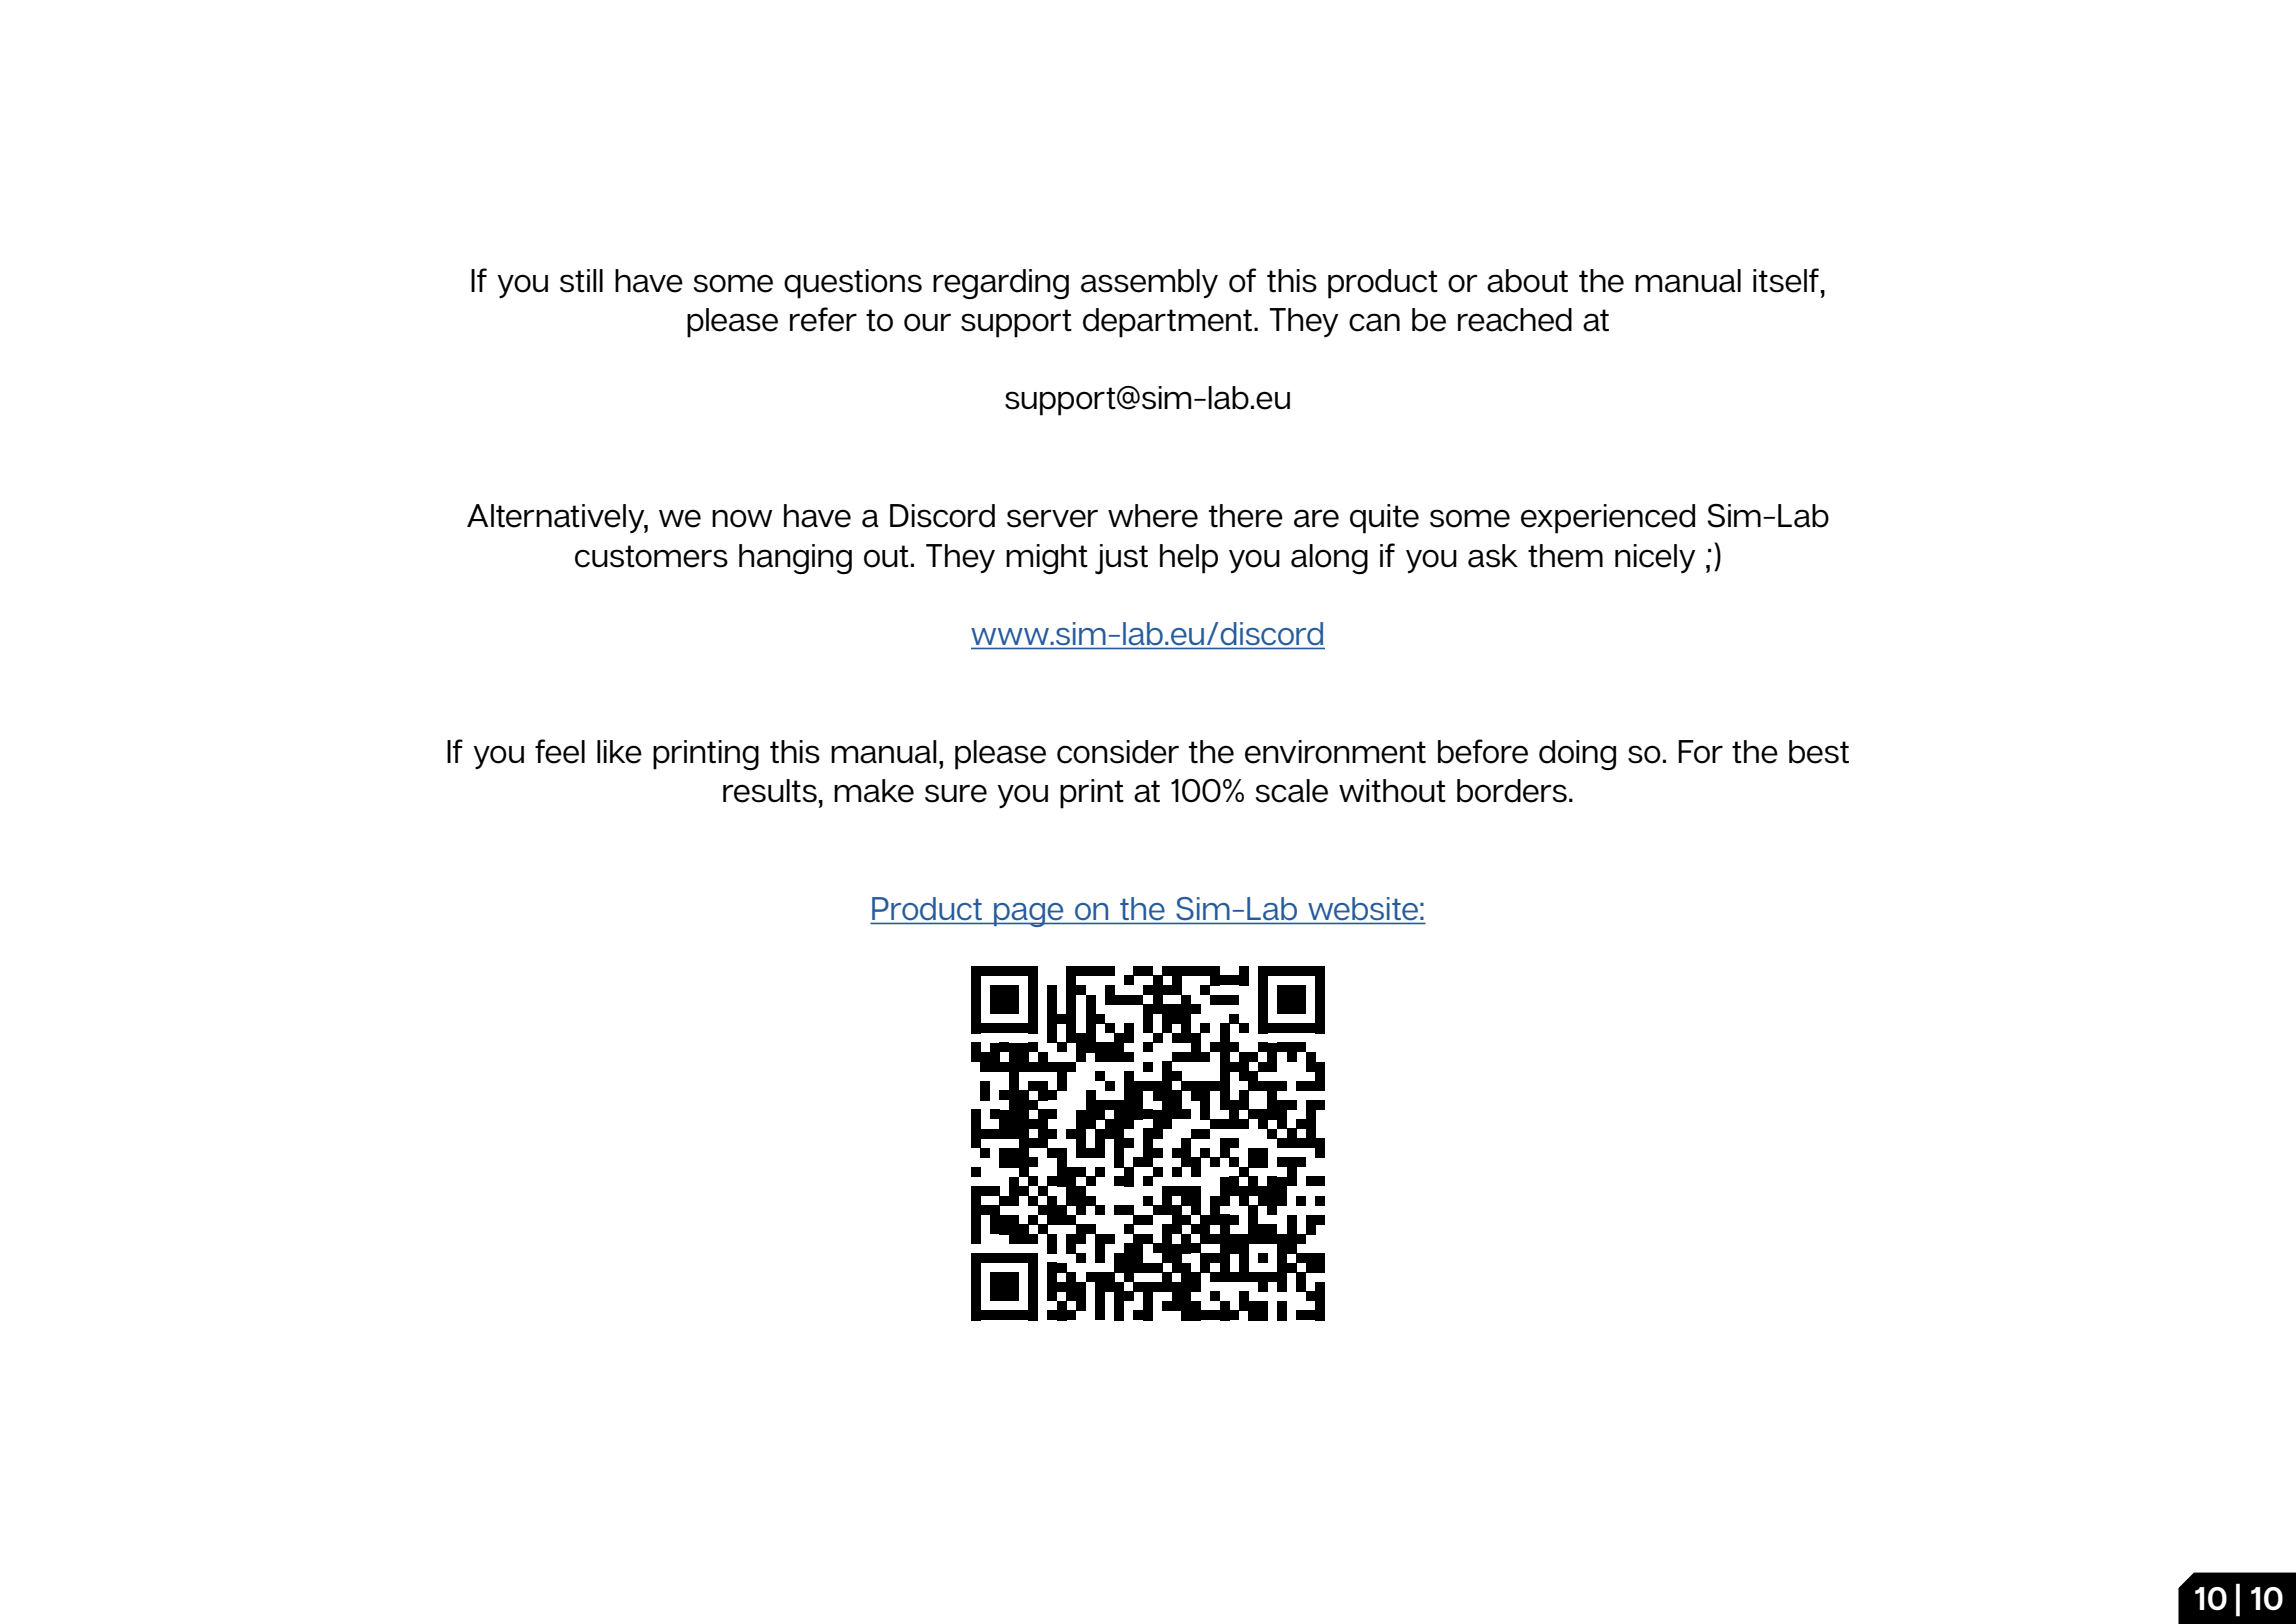 This image has width=2296, height=1624. Describe the element at coordinates (619, 752) in the image. I see `like` at that location.
